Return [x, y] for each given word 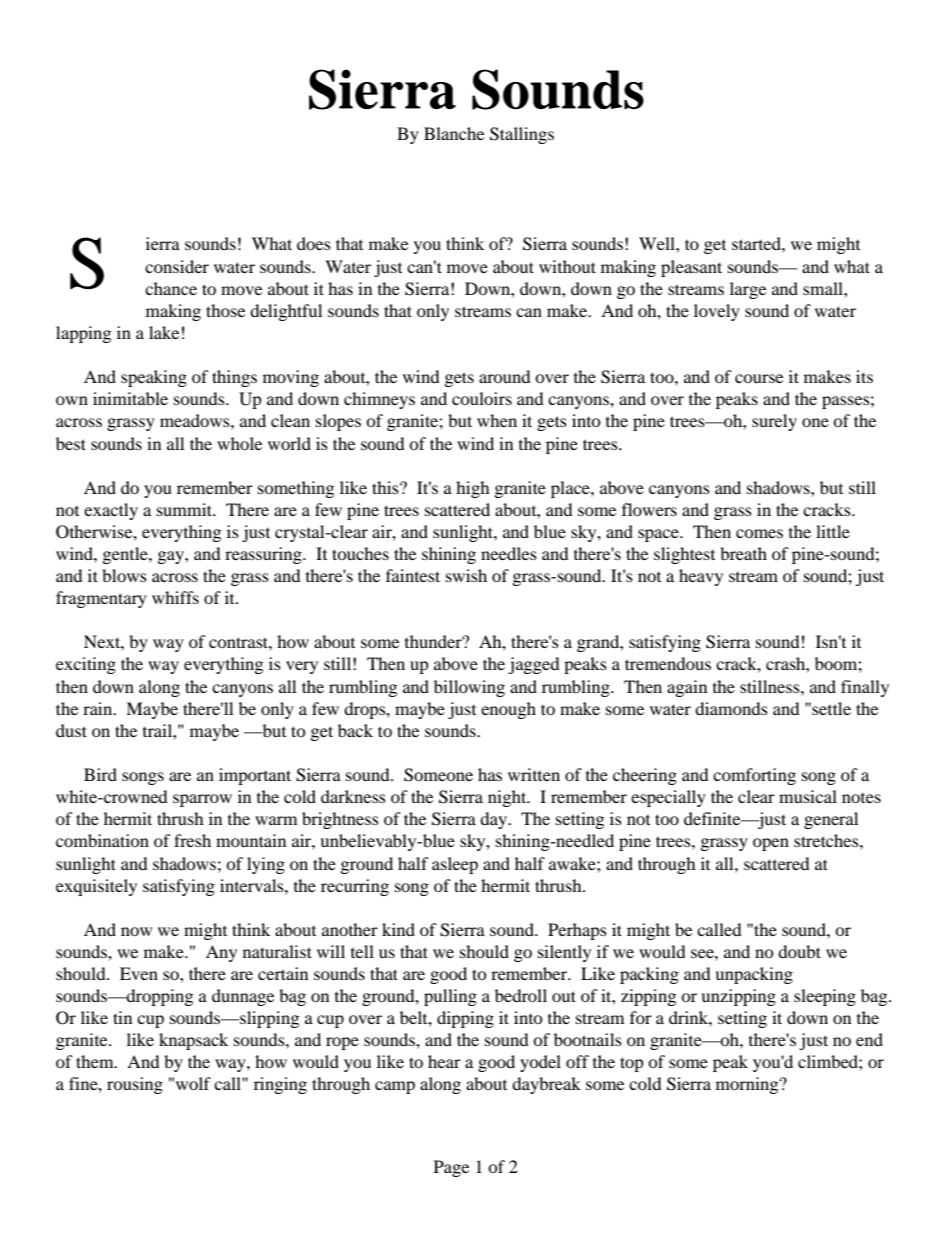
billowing [469, 688]
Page [451, 1168]
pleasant [691, 268]
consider [177, 266]
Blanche [454, 133]
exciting [86, 665]
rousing [135, 1085]
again [687, 688]
